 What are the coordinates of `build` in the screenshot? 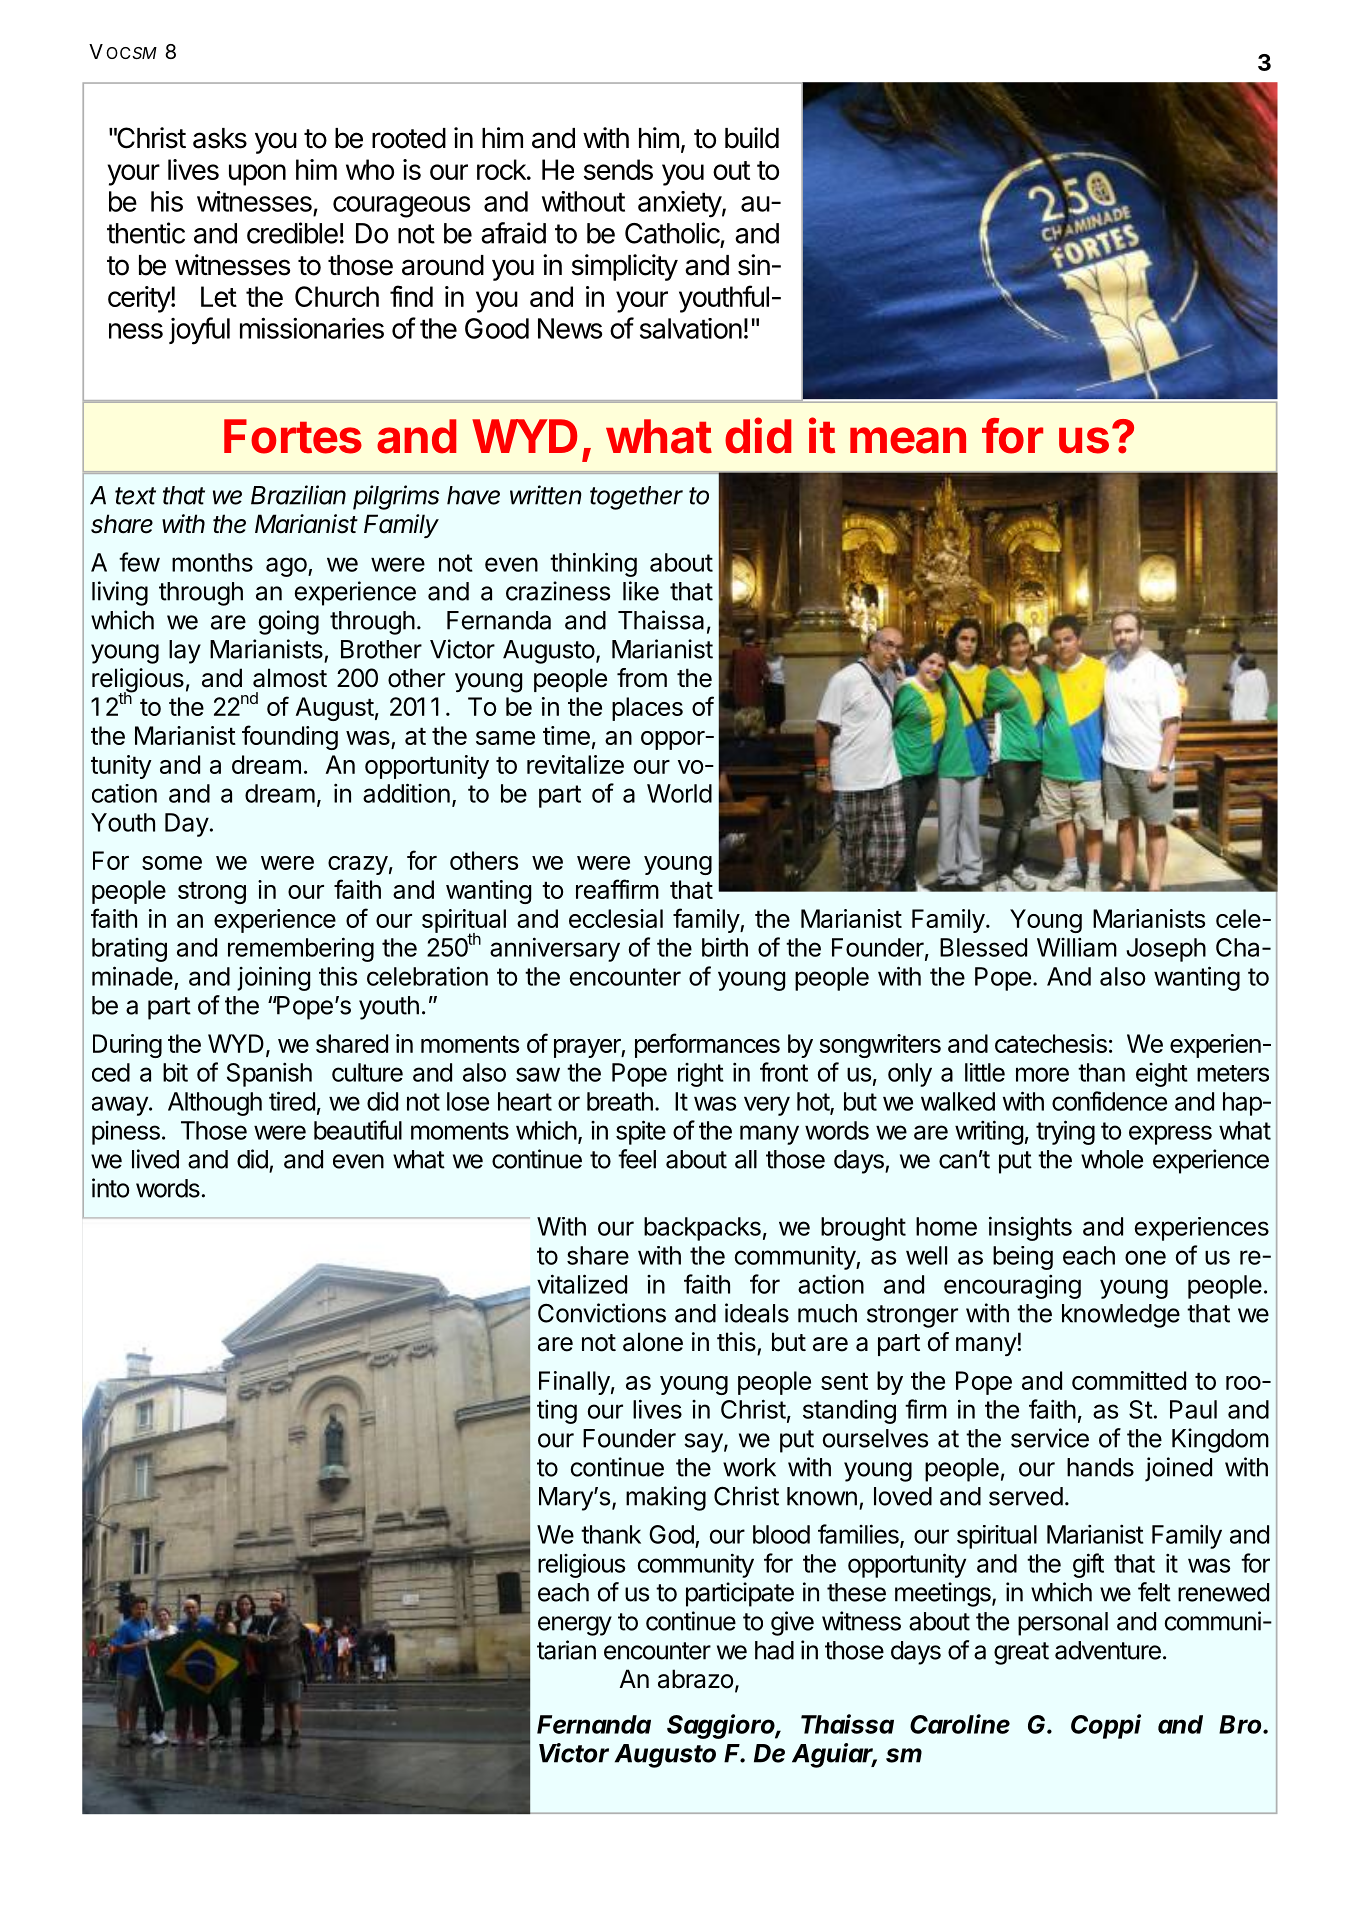 It's located at (752, 138).
